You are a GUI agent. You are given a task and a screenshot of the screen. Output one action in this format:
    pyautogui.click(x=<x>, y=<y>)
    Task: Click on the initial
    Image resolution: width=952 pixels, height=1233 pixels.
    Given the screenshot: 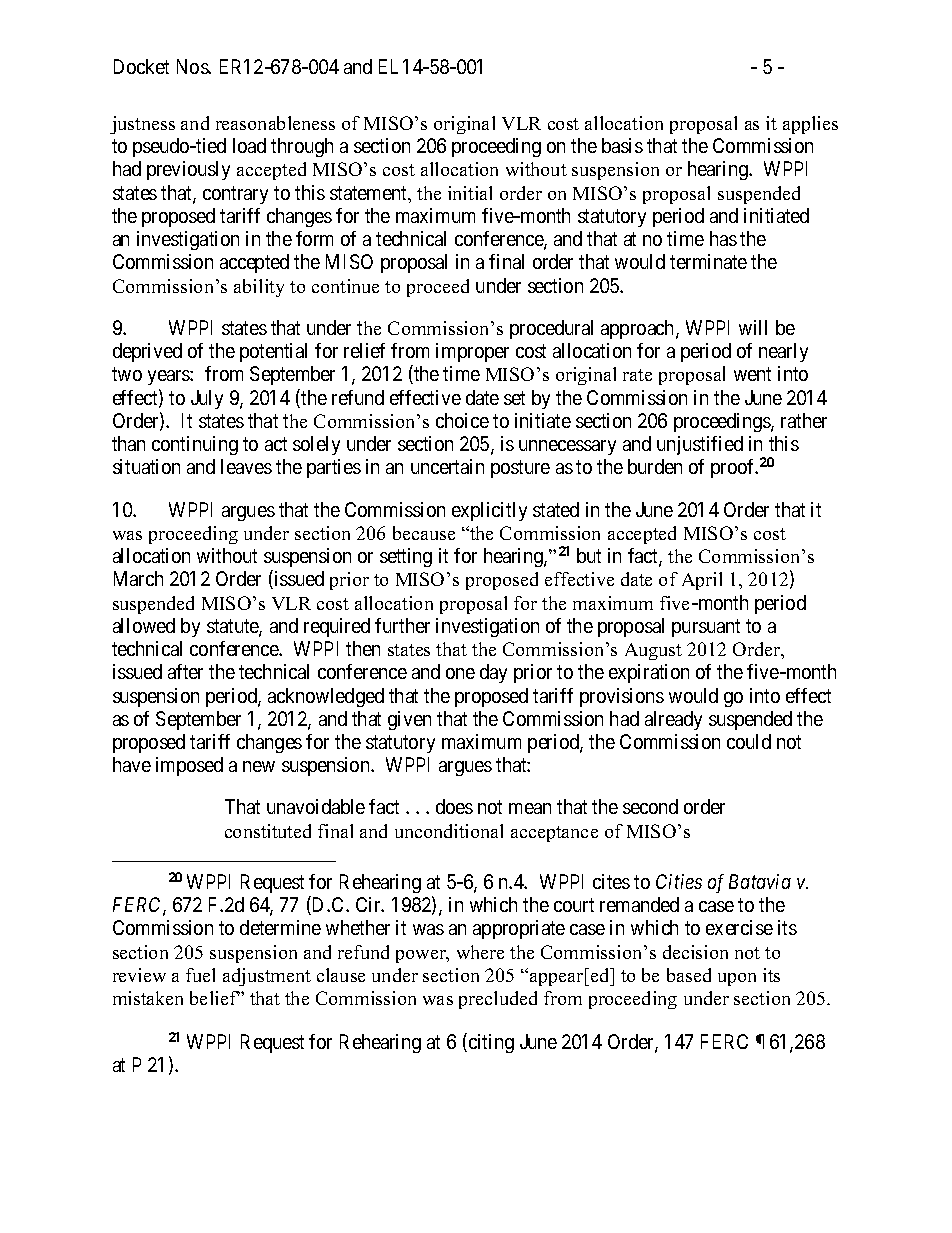 What is the action you would take?
    pyautogui.click(x=470, y=193)
